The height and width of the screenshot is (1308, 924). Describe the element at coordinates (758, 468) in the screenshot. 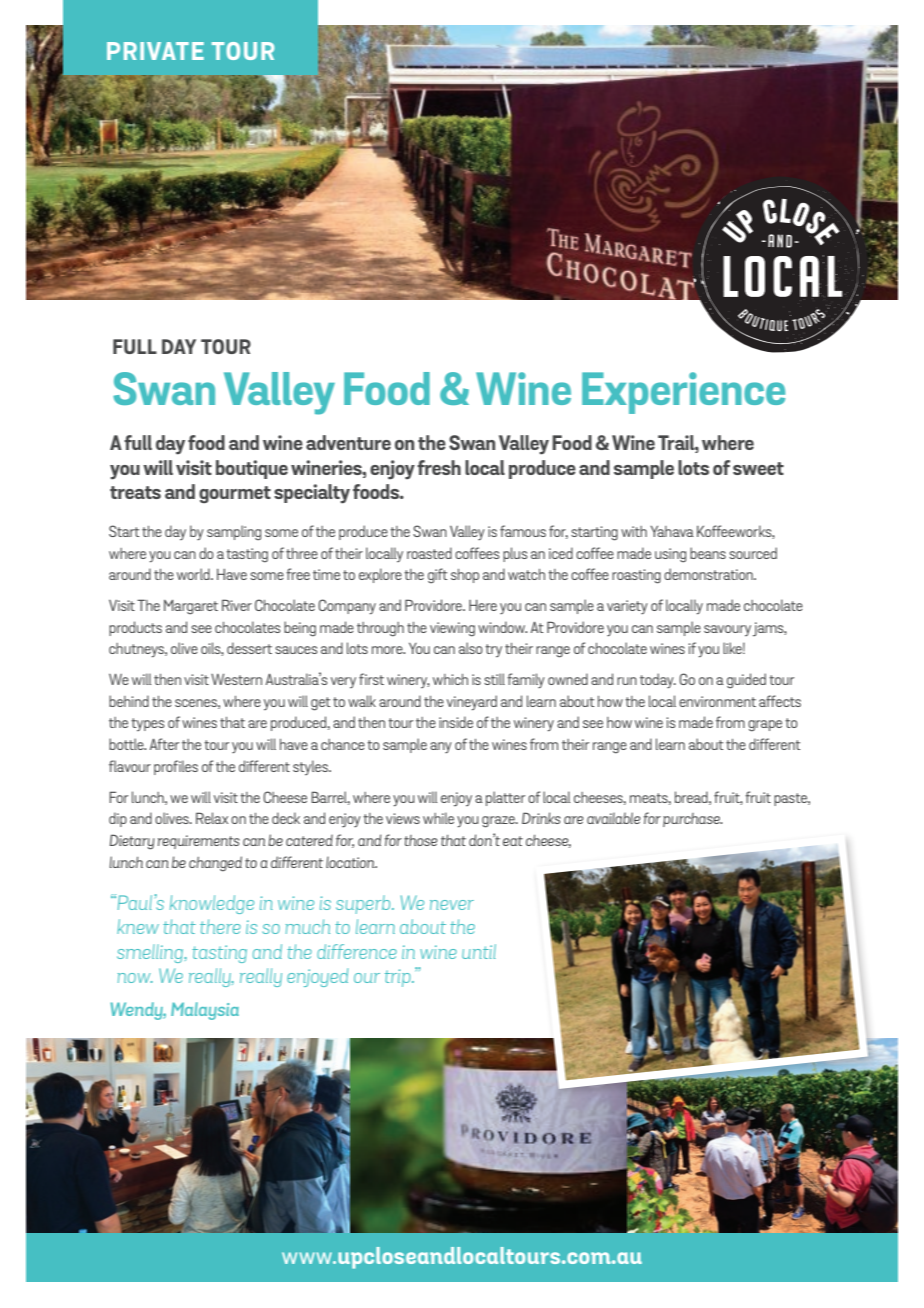

I see `sweet` at that location.
